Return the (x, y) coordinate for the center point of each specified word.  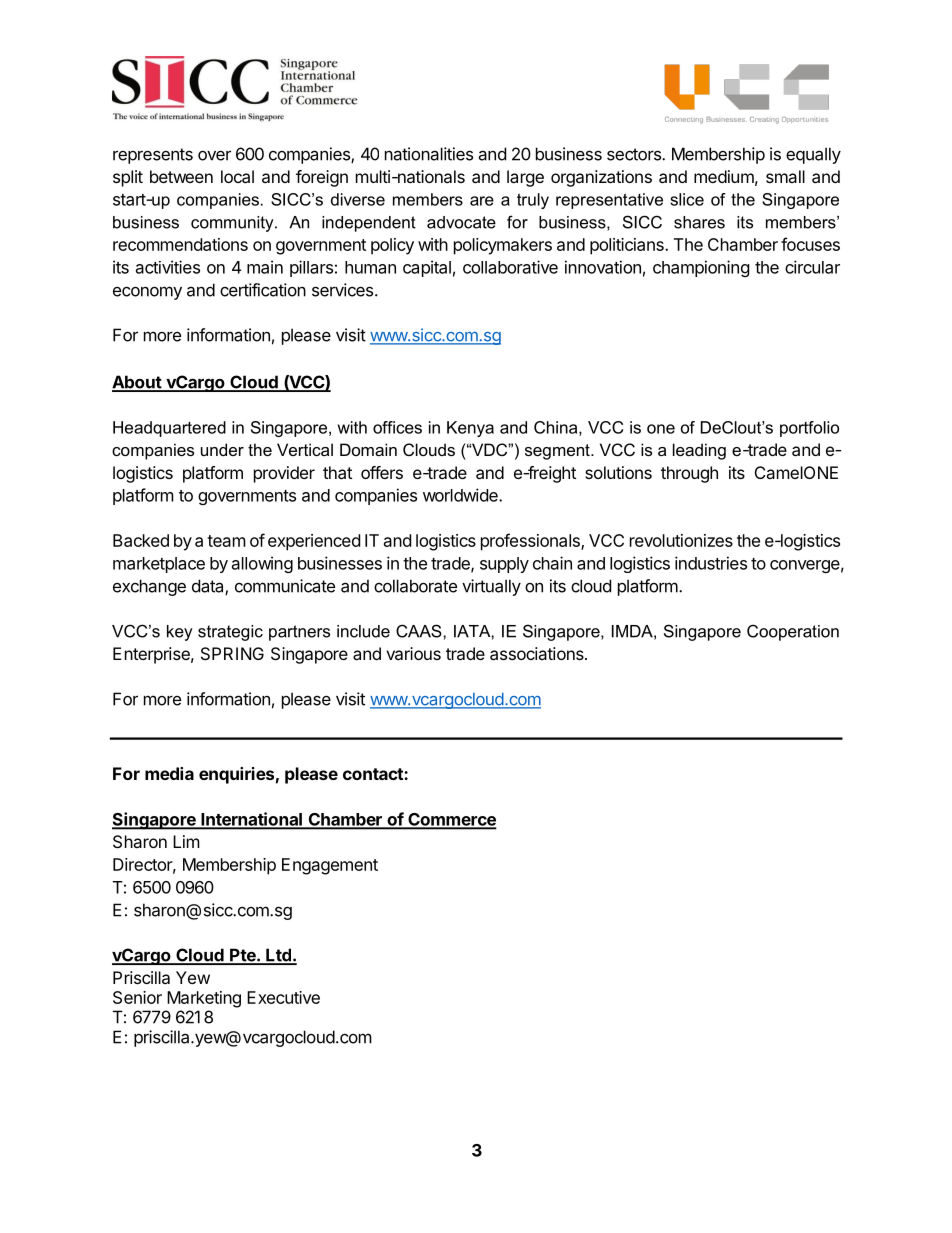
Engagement (330, 866)
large (525, 178)
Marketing (204, 999)
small (785, 176)
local (237, 176)
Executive (283, 997)
